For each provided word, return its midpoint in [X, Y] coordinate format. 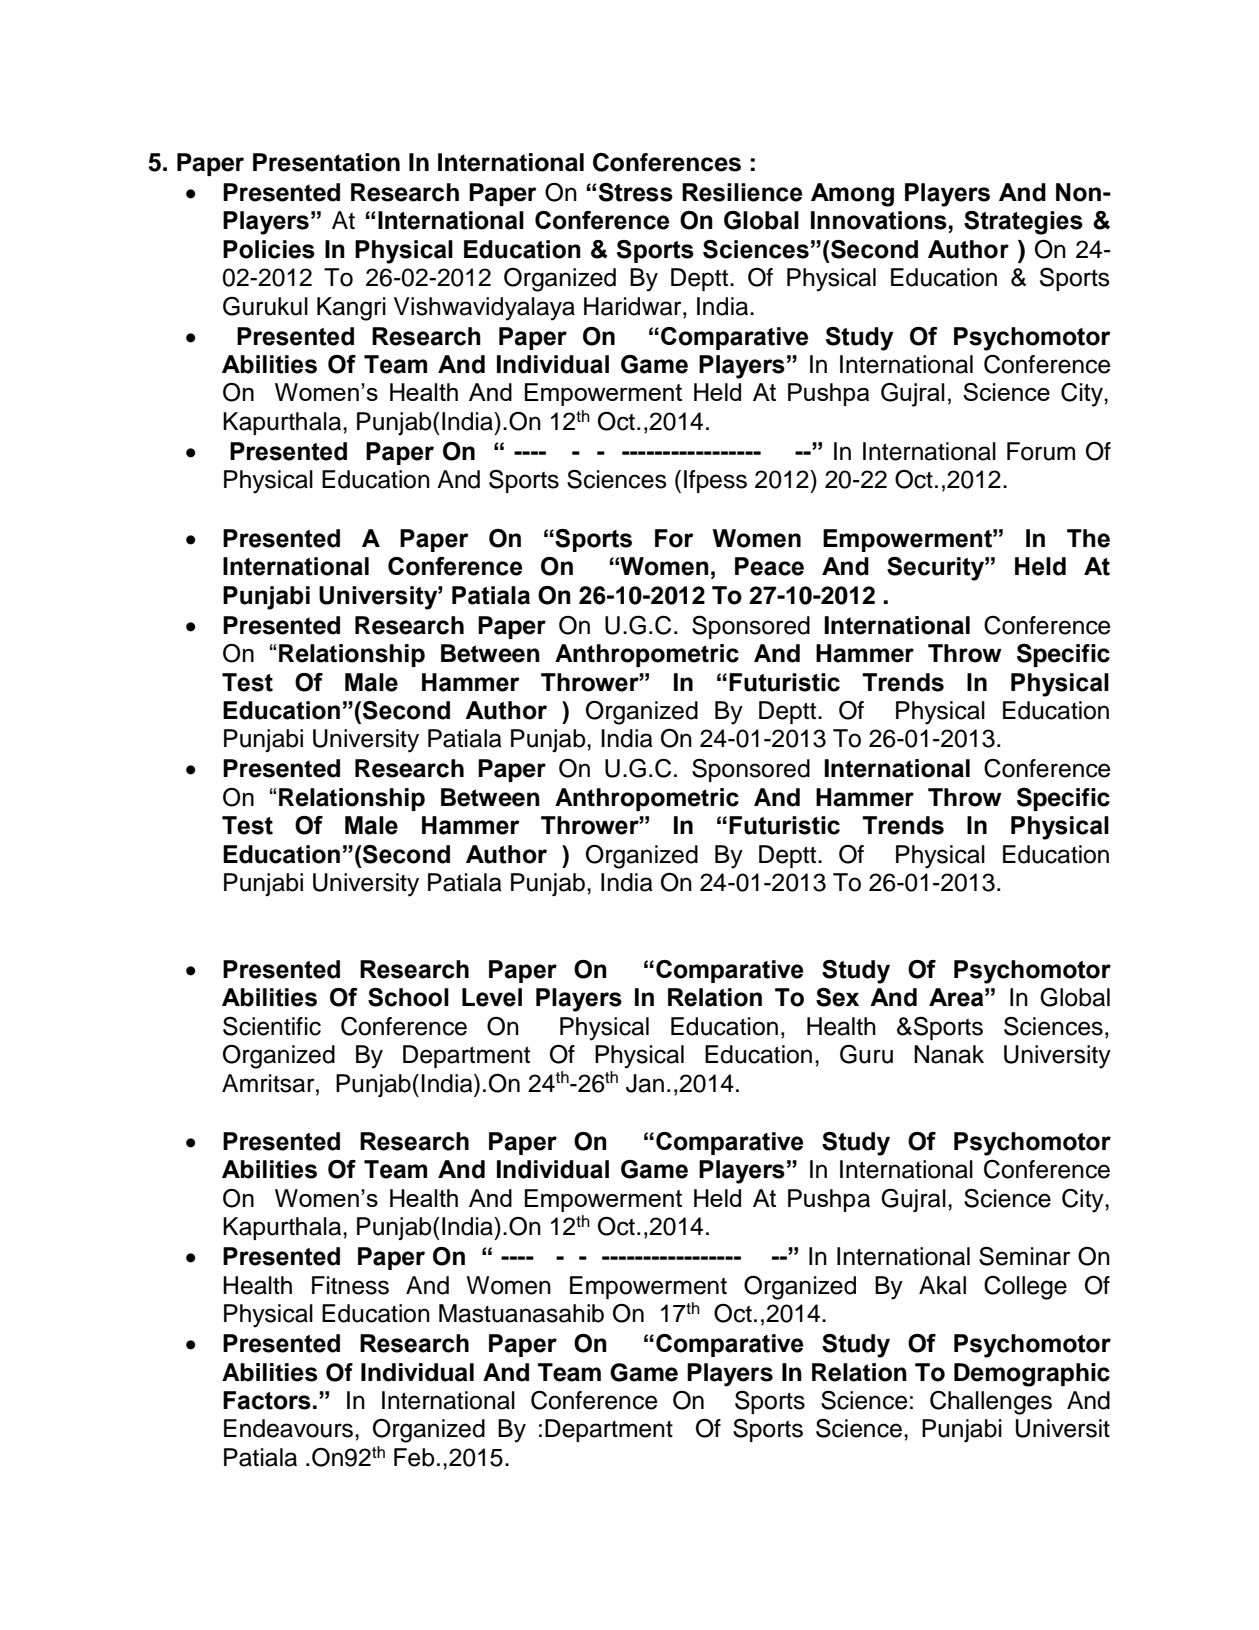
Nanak [949, 1054]
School [408, 997]
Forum [1041, 451]
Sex [837, 997]
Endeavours [290, 1428]
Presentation [326, 162]
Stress [636, 192]
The [1088, 538]
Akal [942, 1285]
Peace [769, 566]
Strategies [1023, 223]
